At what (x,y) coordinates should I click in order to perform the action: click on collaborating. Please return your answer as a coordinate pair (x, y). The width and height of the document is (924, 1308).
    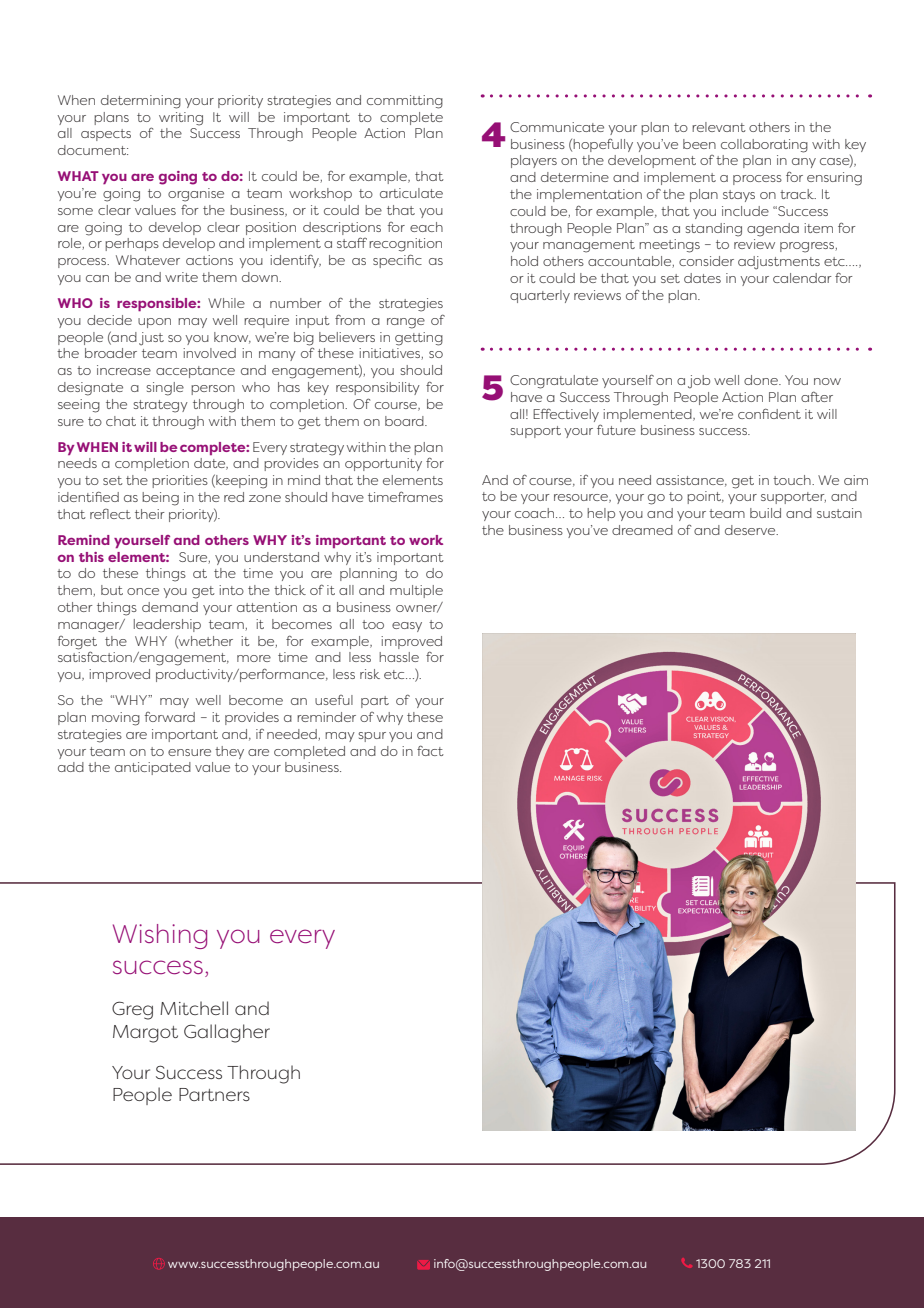
    Looking at the image, I should click on (764, 146).
